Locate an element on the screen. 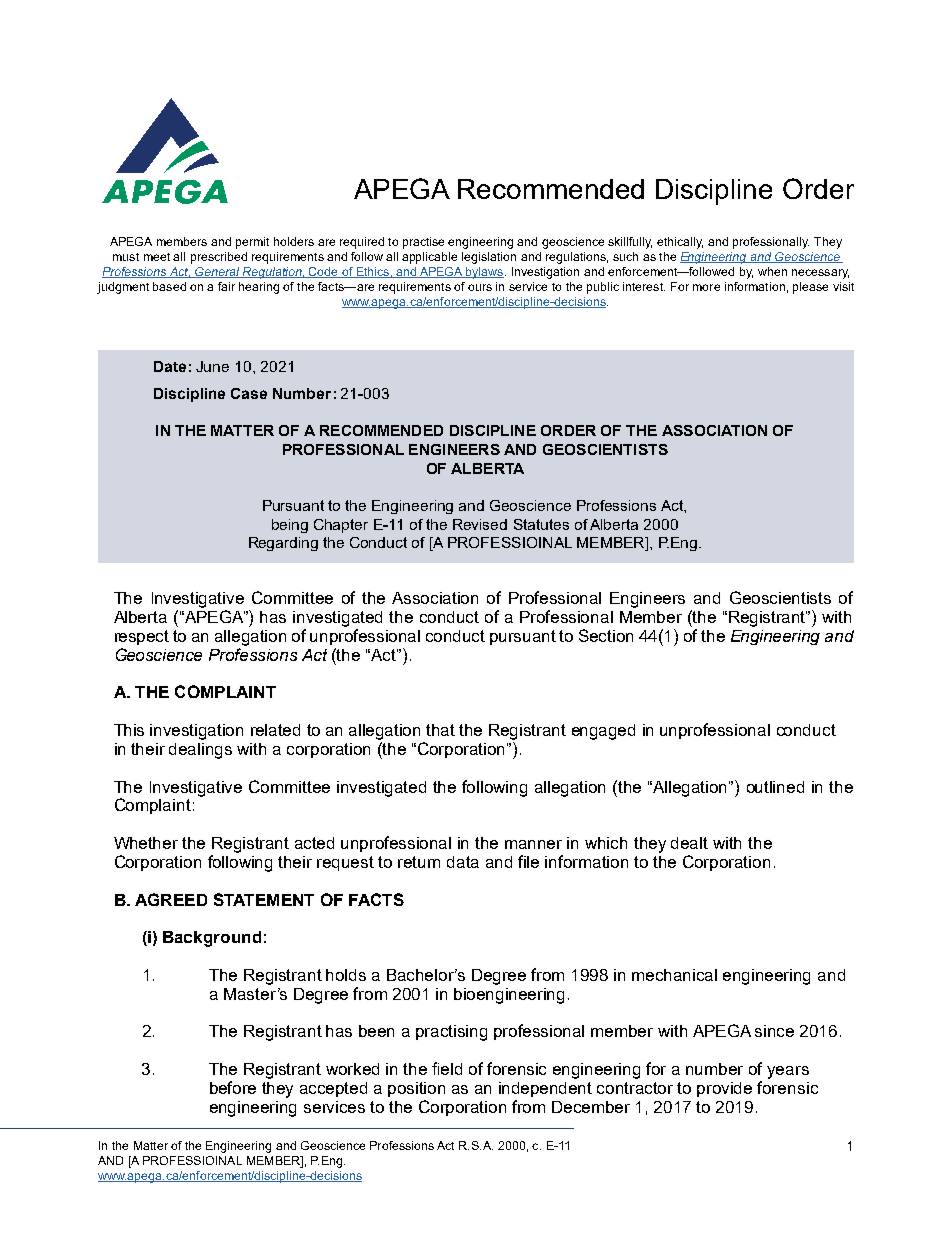  dealings is located at coordinates (200, 751).
